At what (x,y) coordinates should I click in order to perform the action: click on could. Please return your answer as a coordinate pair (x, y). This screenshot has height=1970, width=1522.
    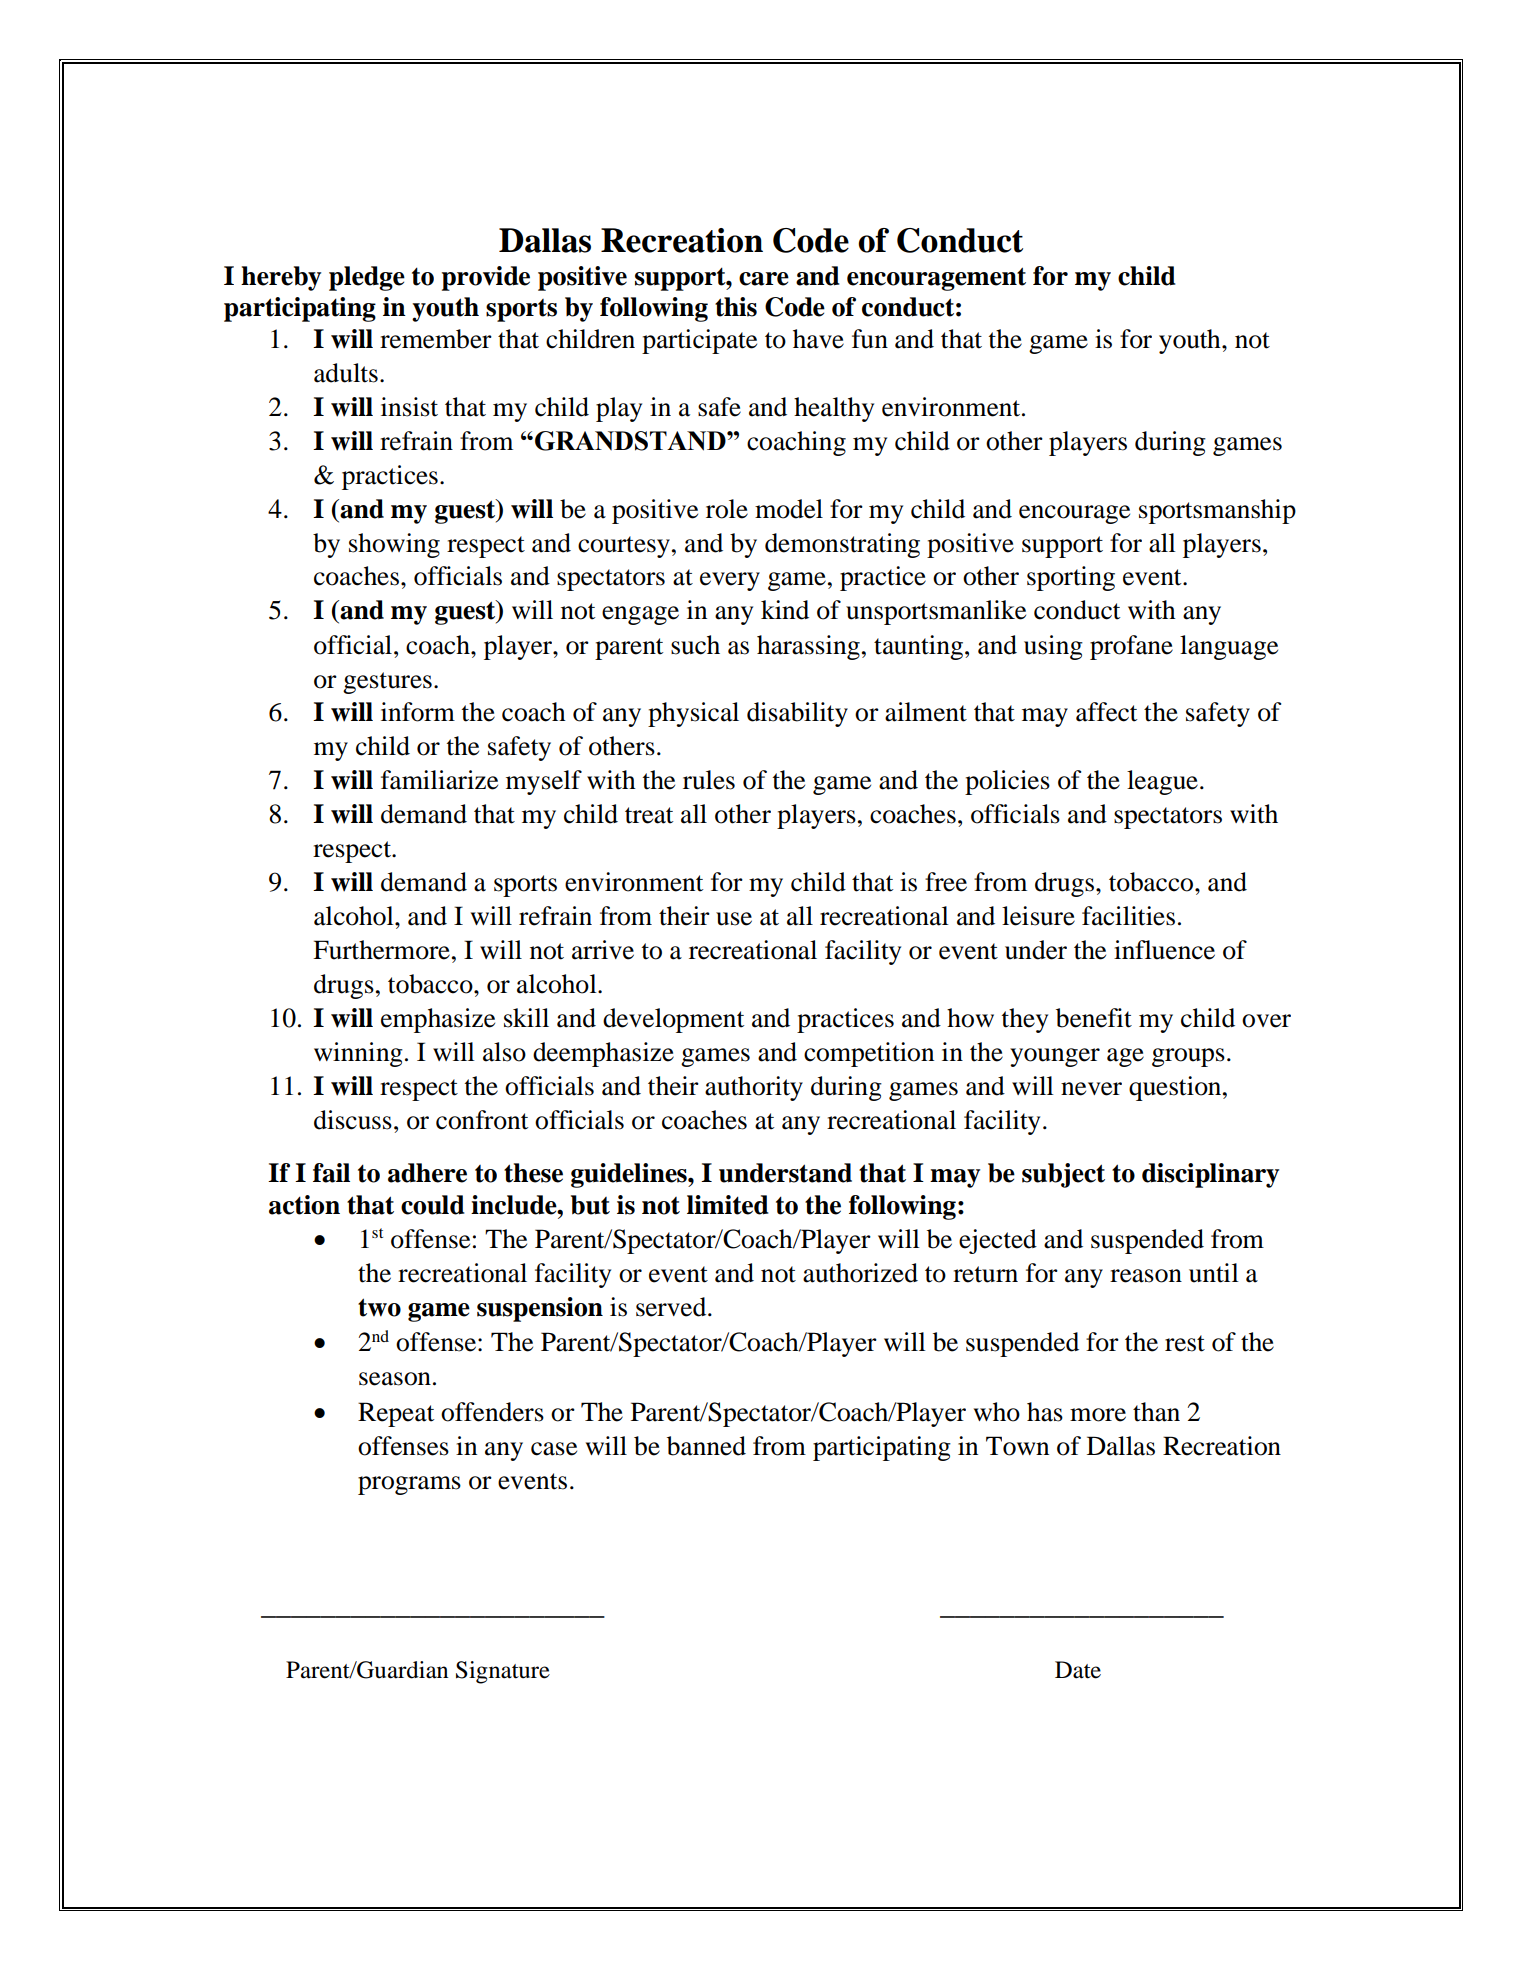
    Looking at the image, I should click on (432, 1205).
